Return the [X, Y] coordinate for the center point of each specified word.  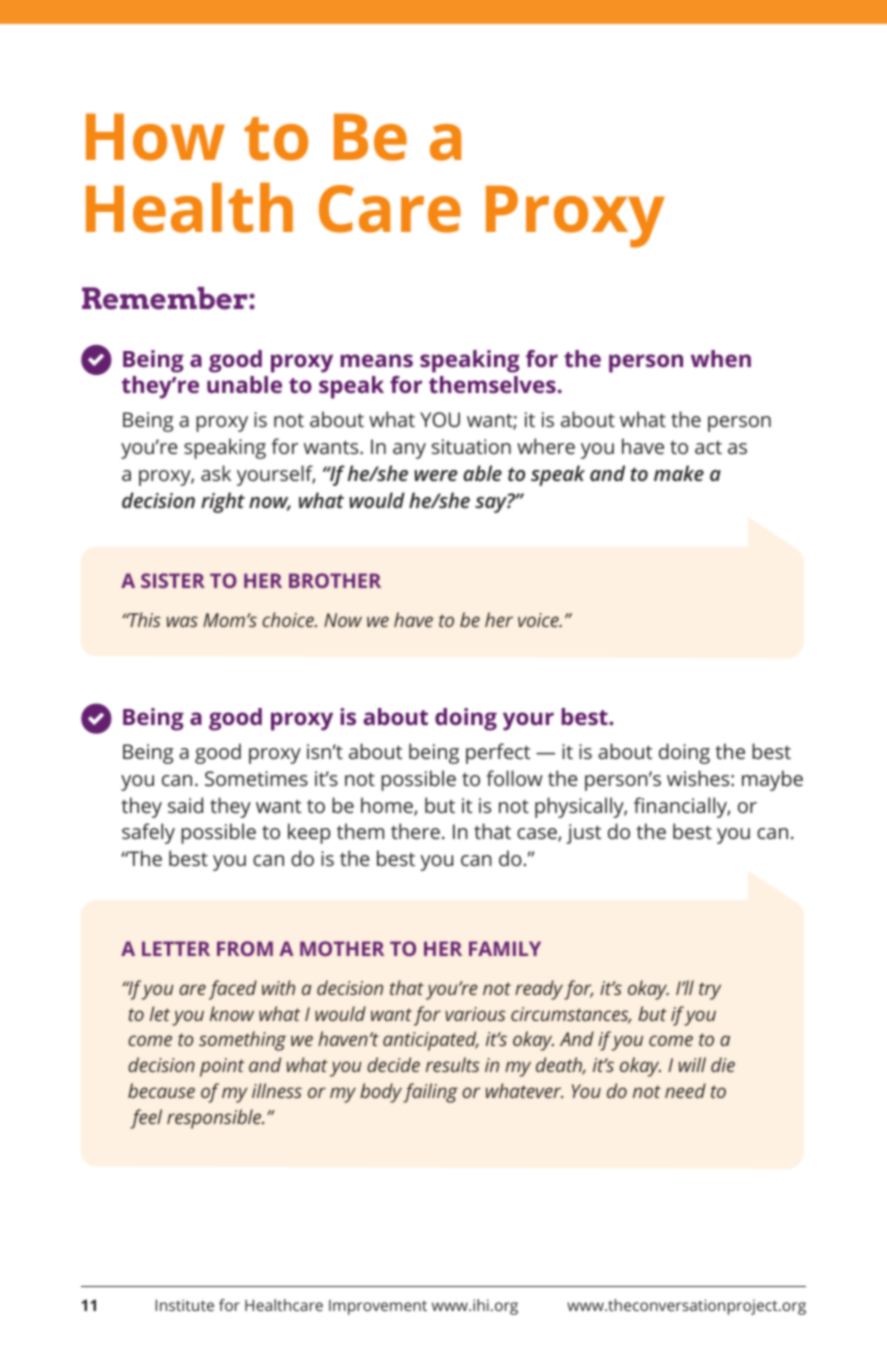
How [155, 137]
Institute [185, 1305]
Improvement [378, 1307]
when [721, 358]
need [685, 1090]
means [377, 360]
